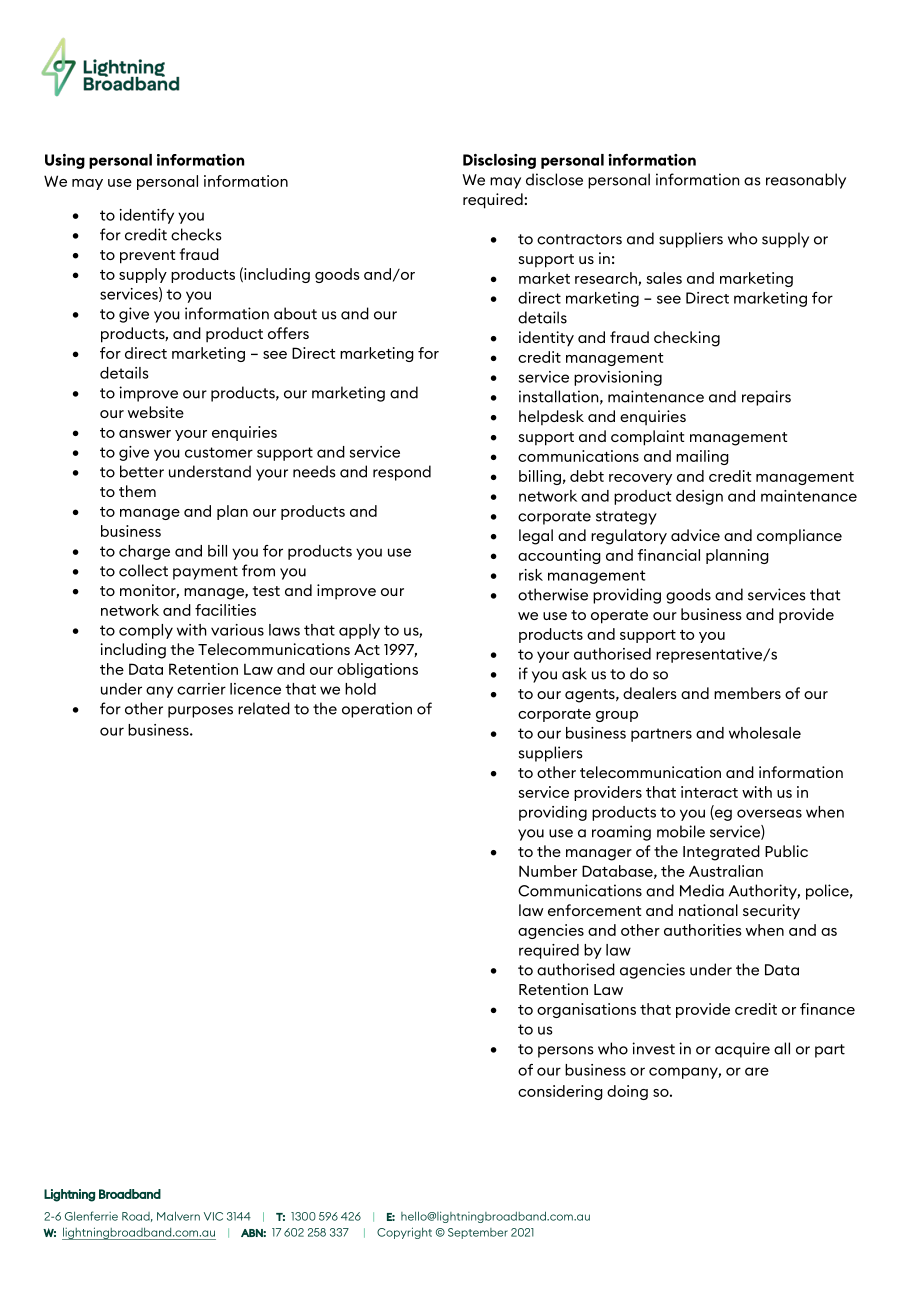 The width and height of the document is (924, 1308). What do you see at coordinates (548, 871) in the document?
I see `Number` at bounding box center [548, 871].
